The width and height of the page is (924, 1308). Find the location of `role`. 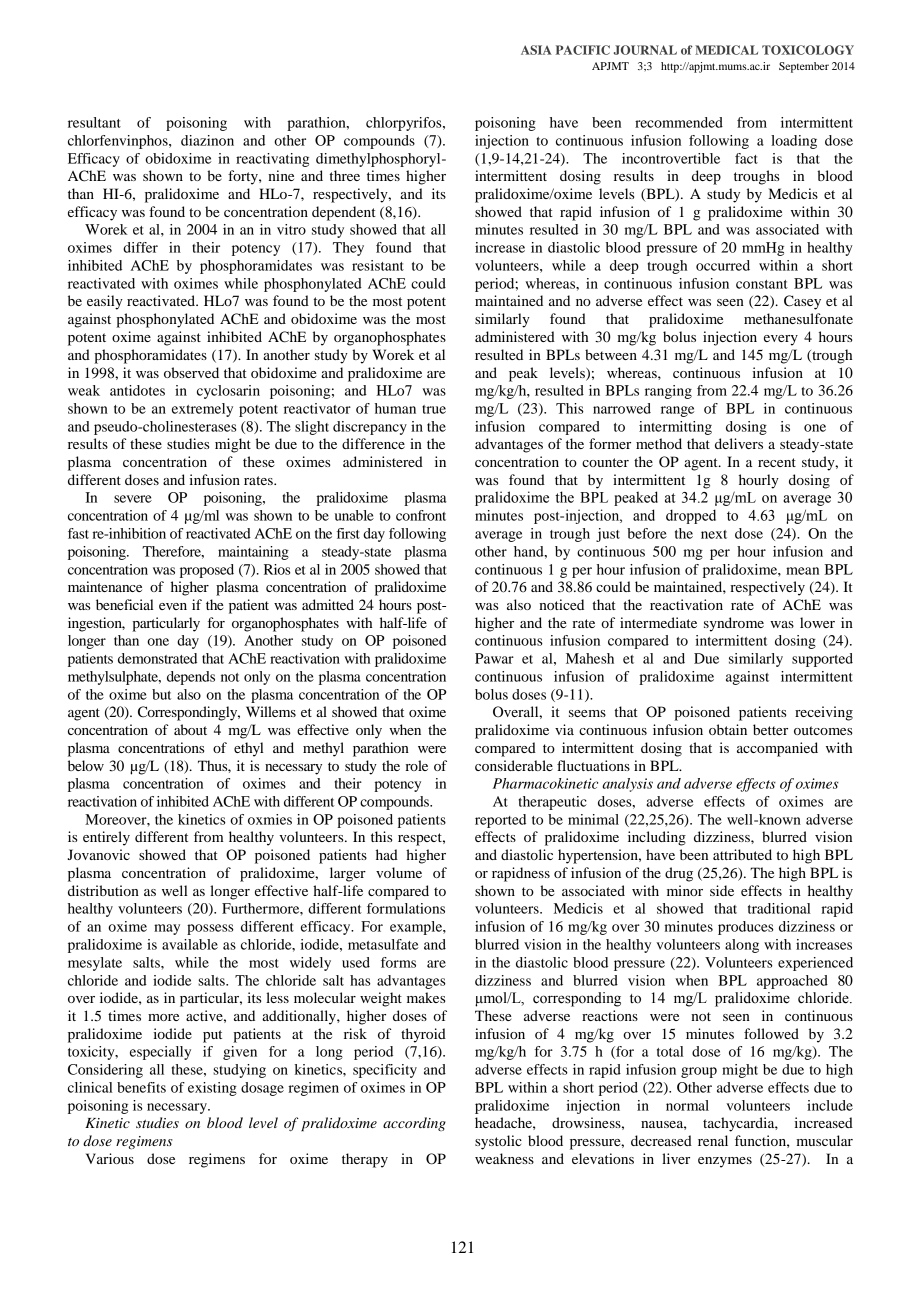

role is located at coordinates (416, 765).
